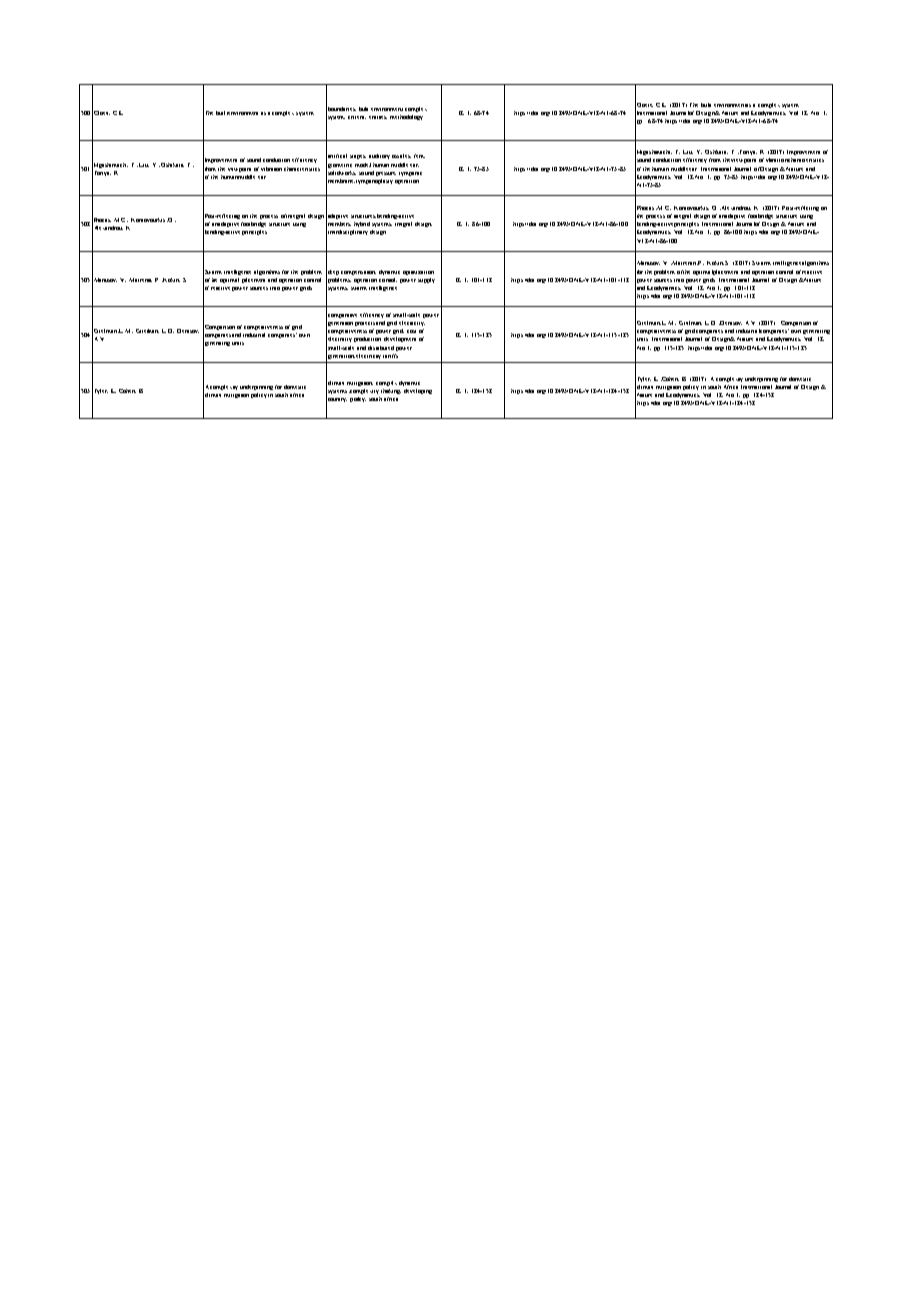  Describe the element at coordinates (367, 339) in the screenshot. I see `production` at that location.
